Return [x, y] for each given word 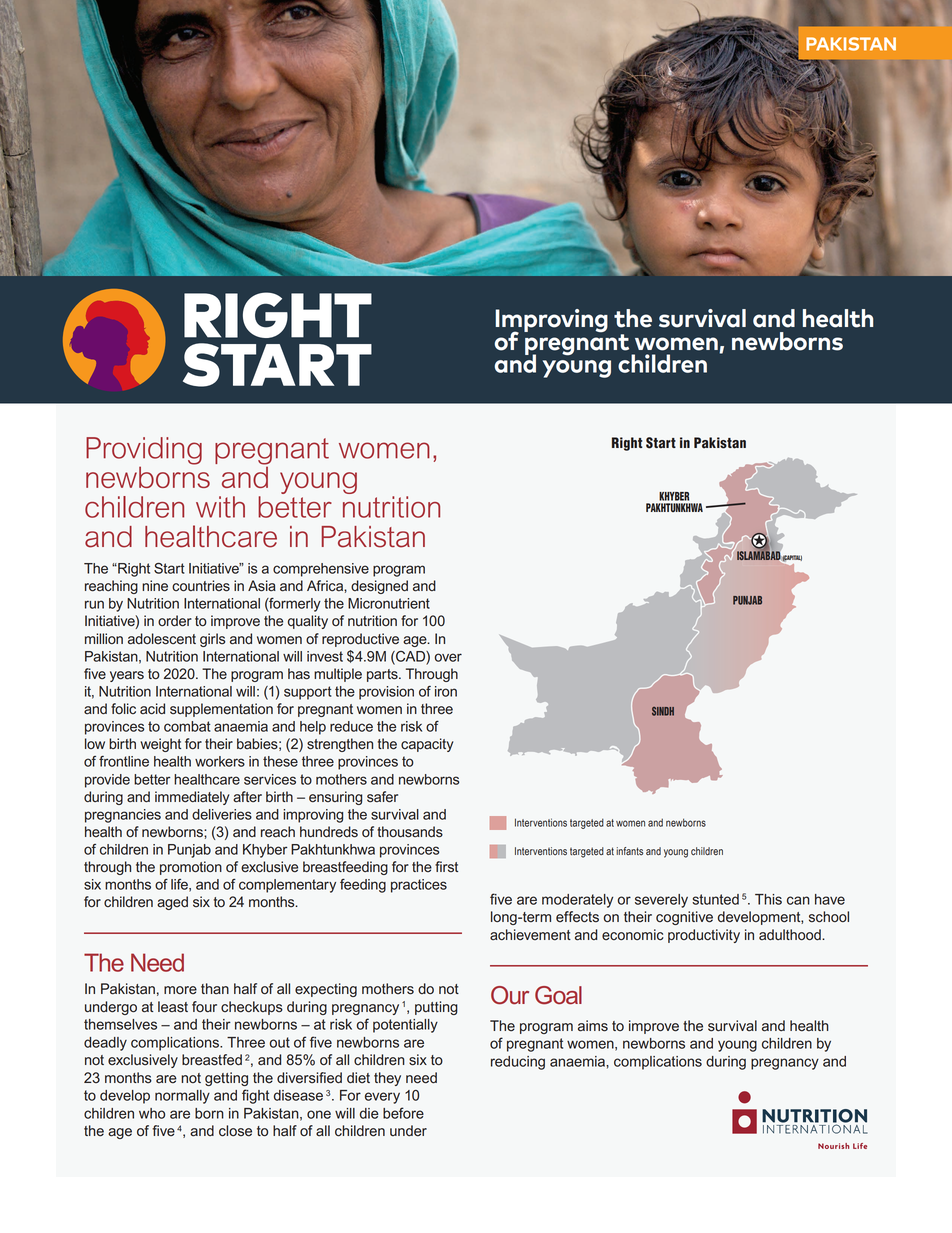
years [127, 676]
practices [419, 886]
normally [182, 1097]
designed [379, 587]
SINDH [663, 711]
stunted [715, 899]
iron [446, 691]
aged [172, 903]
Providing [144, 452]
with [220, 507]
